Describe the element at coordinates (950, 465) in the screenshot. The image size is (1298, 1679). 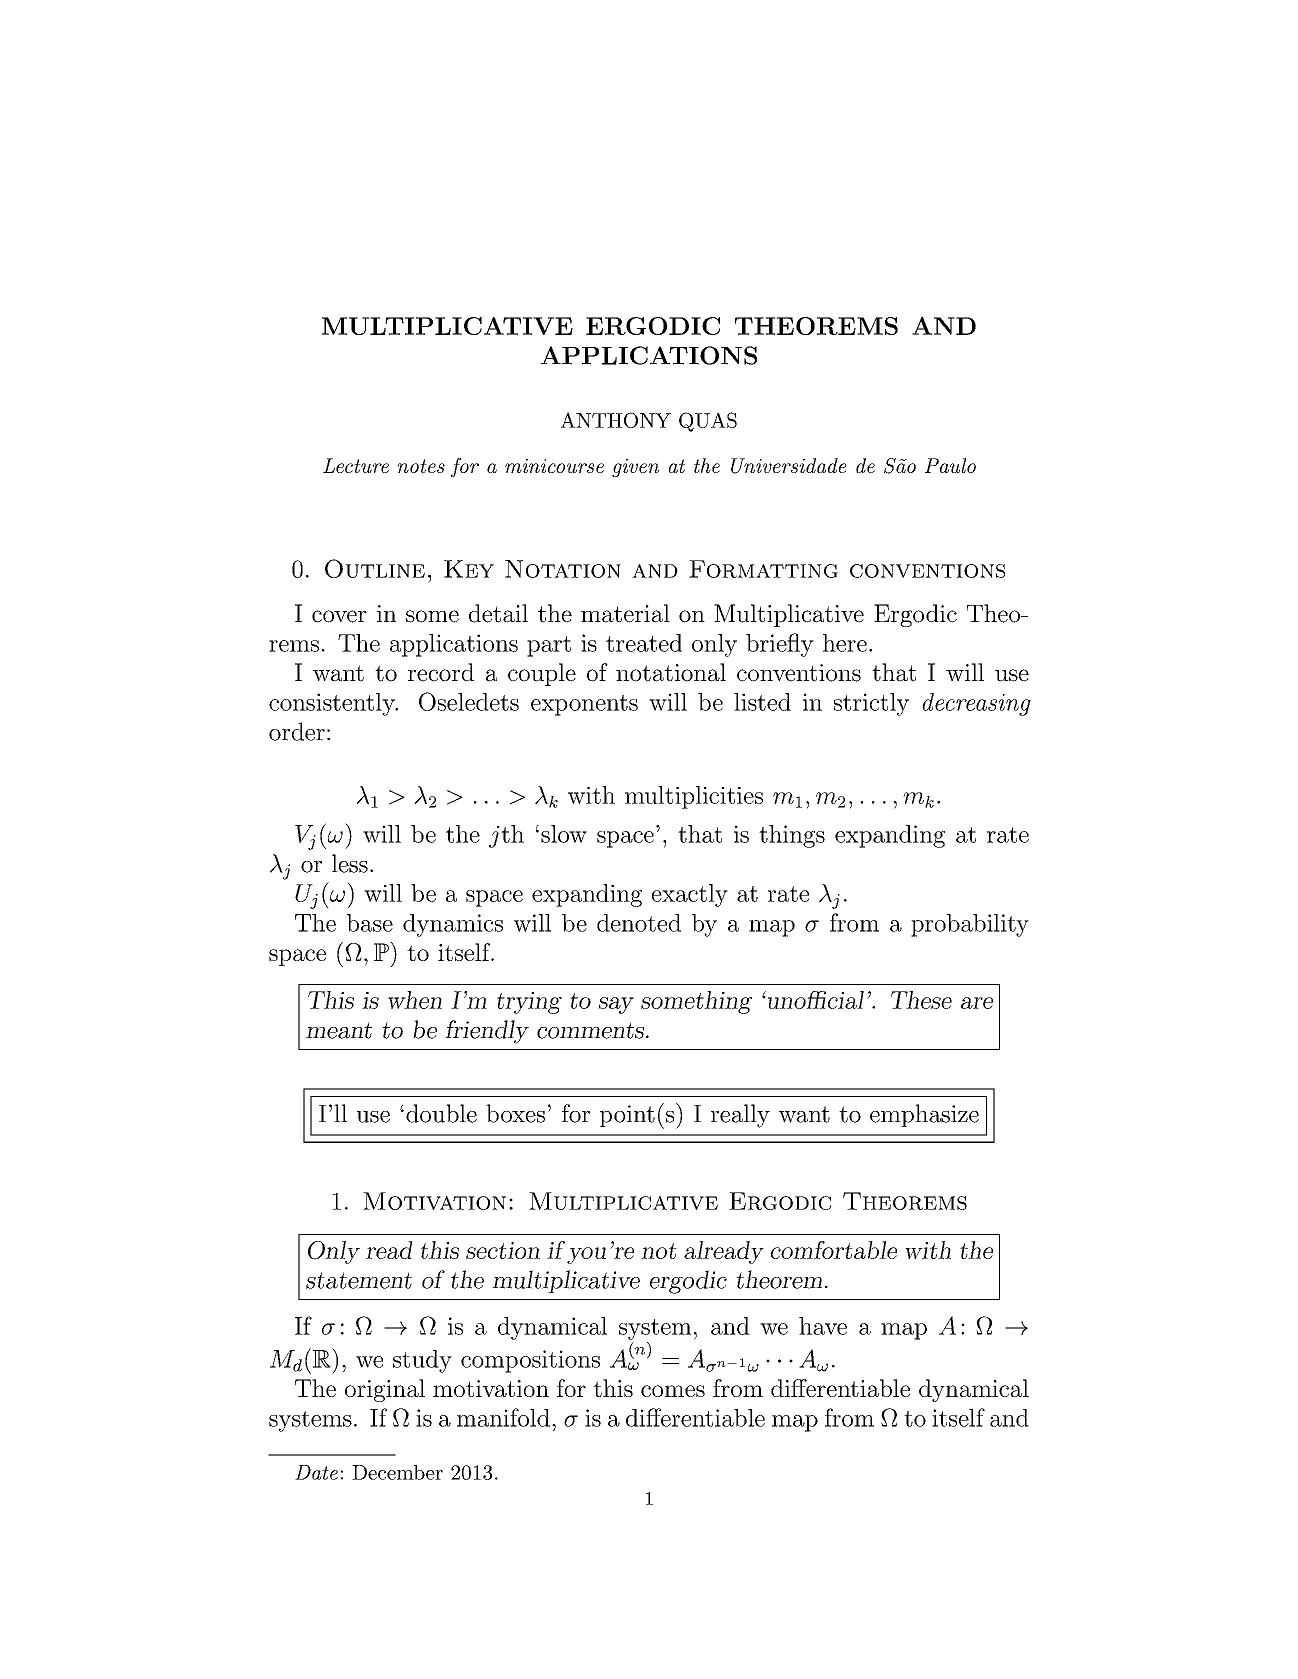
I see `Paulo` at that location.
